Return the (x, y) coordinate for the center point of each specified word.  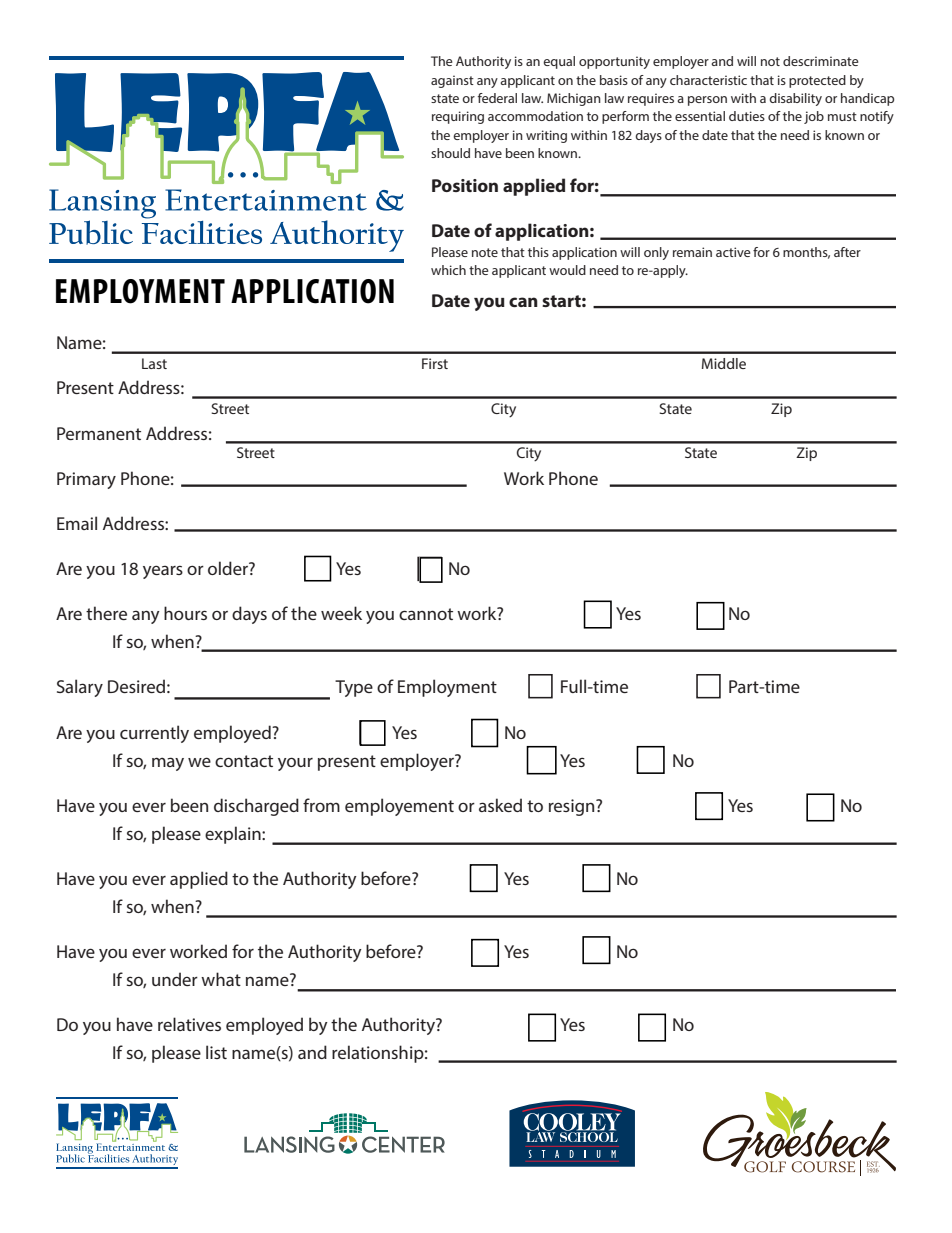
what (221, 979)
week (341, 613)
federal (497, 98)
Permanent (99, 433)
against (452, 81)
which (448, 270)
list (216, 1052)
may (168, 764)
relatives (189, 1024)
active (733, 252)
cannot (426, 614)
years (163, 572)
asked (500, 805)
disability (795, 99)
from (321, 805)
